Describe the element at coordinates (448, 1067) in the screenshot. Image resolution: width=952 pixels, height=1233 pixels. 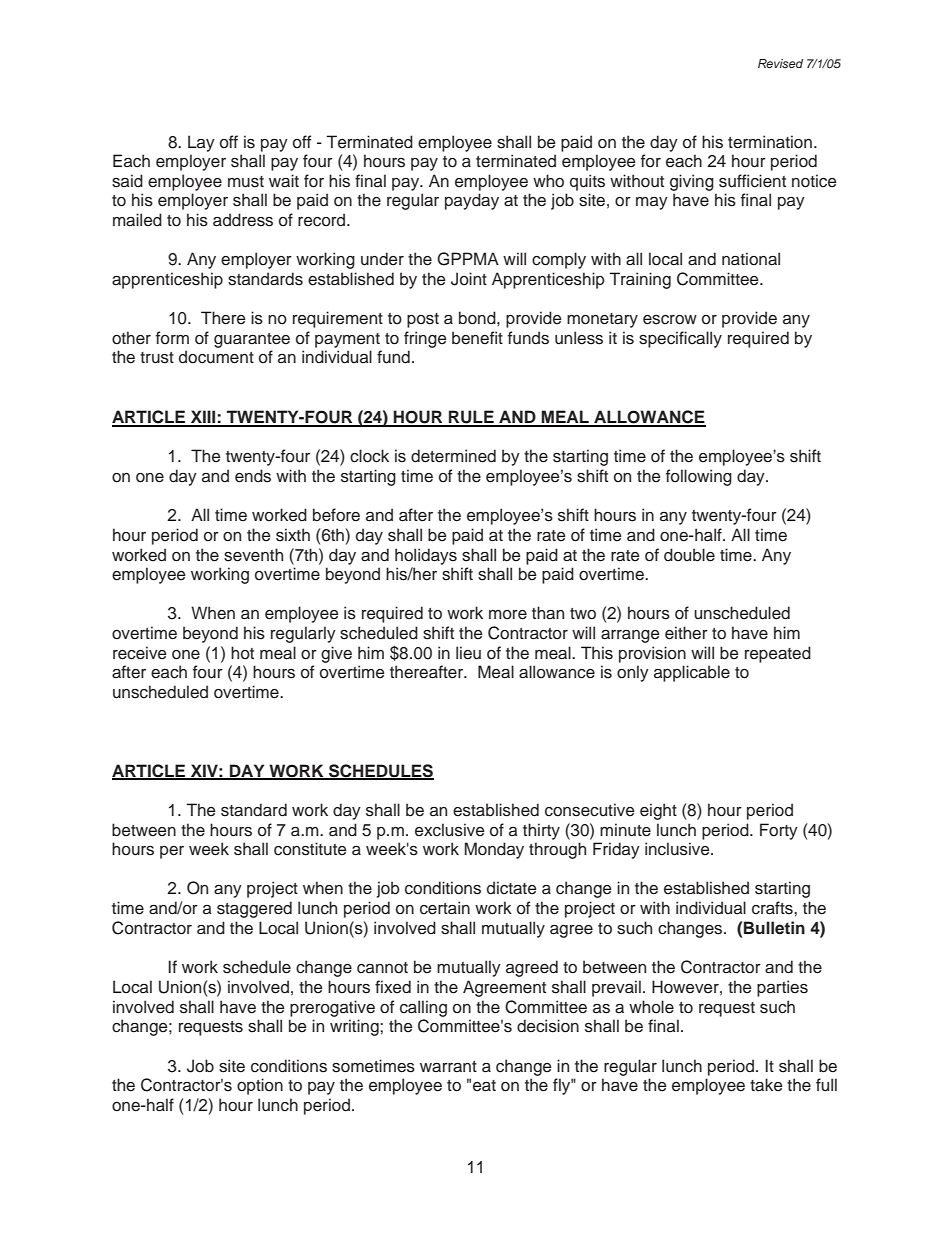
I see `warrant` at that location.
